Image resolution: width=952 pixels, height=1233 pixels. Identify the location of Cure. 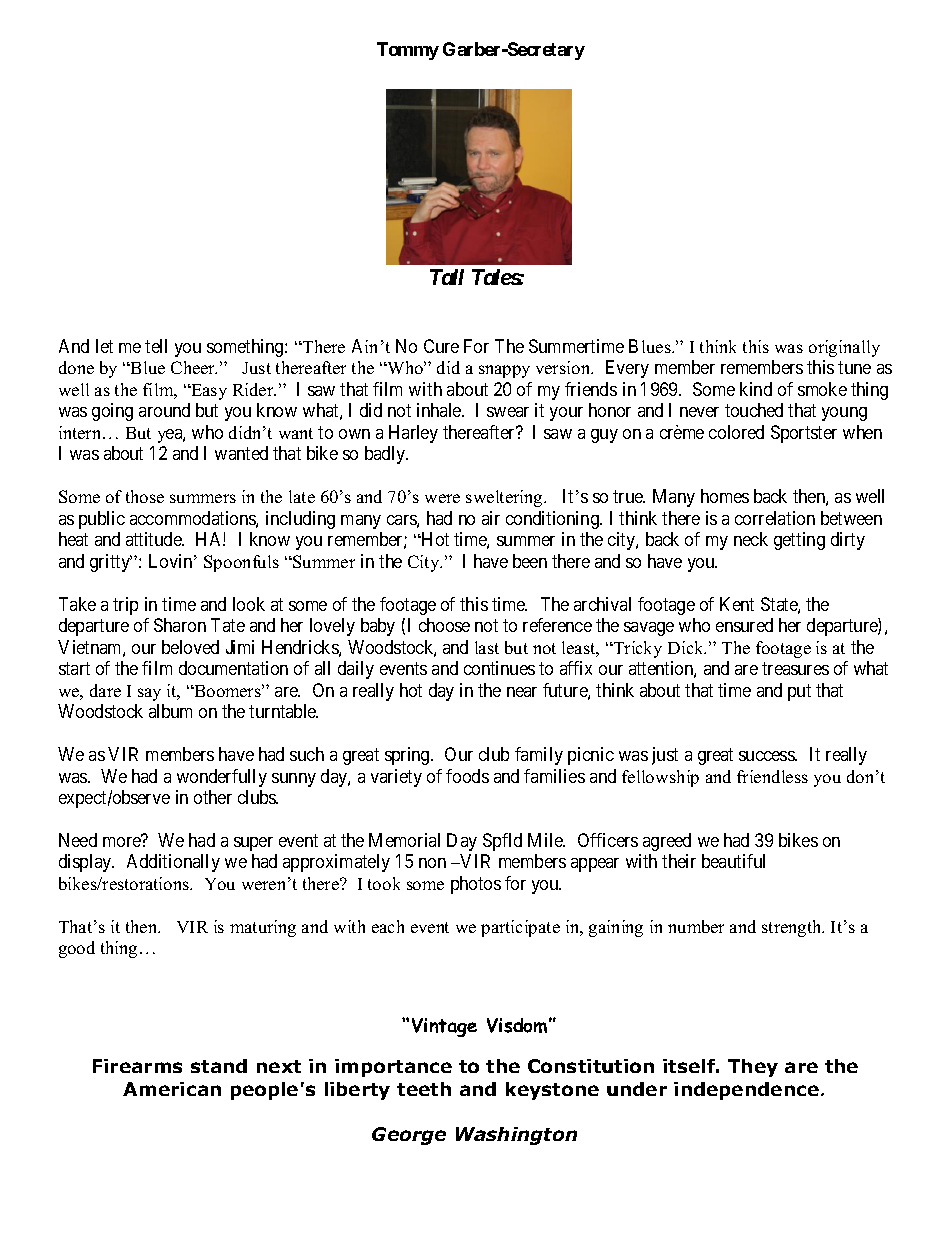
(441, 346).
